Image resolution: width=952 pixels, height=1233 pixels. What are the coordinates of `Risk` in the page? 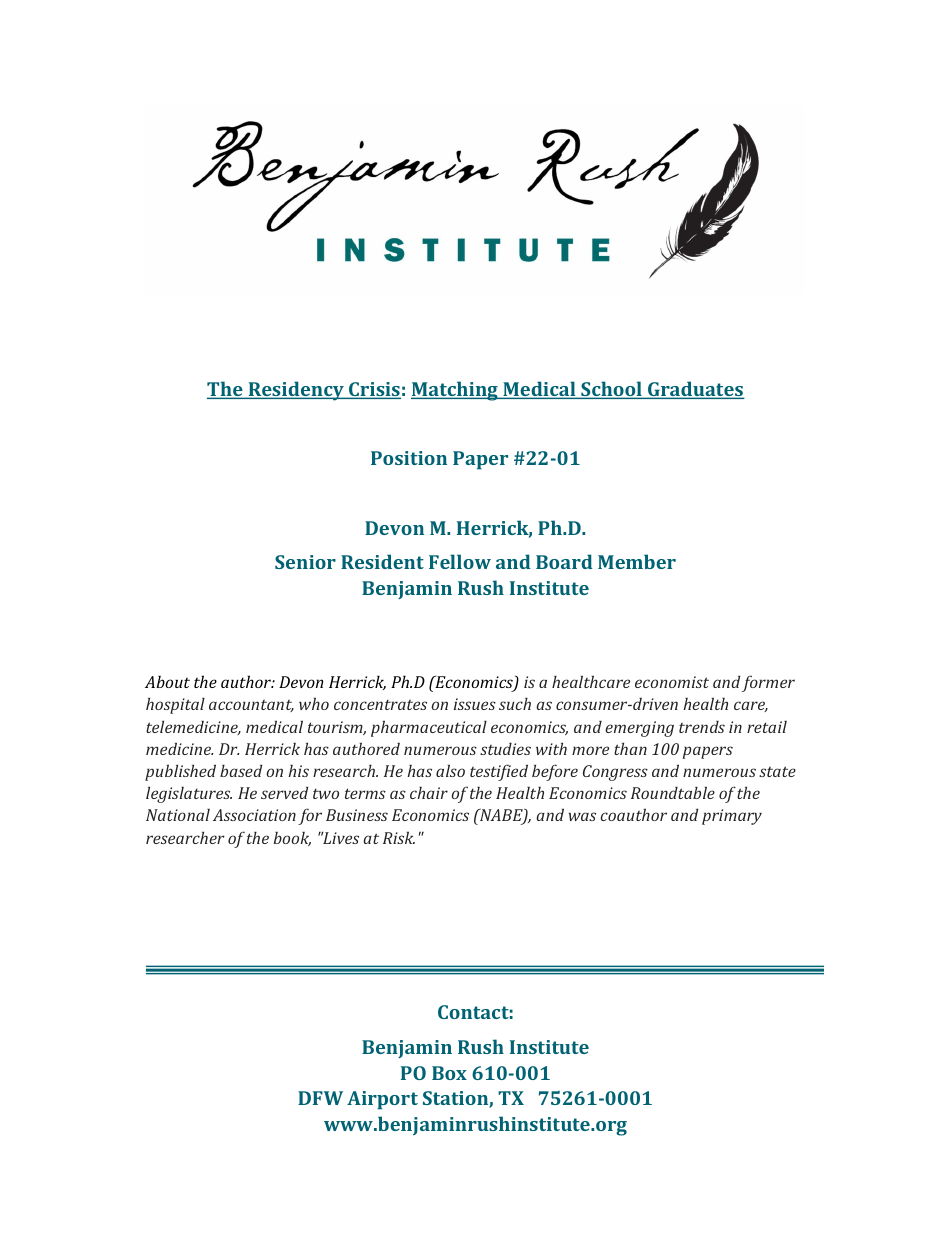 It's located at (399, 837).
